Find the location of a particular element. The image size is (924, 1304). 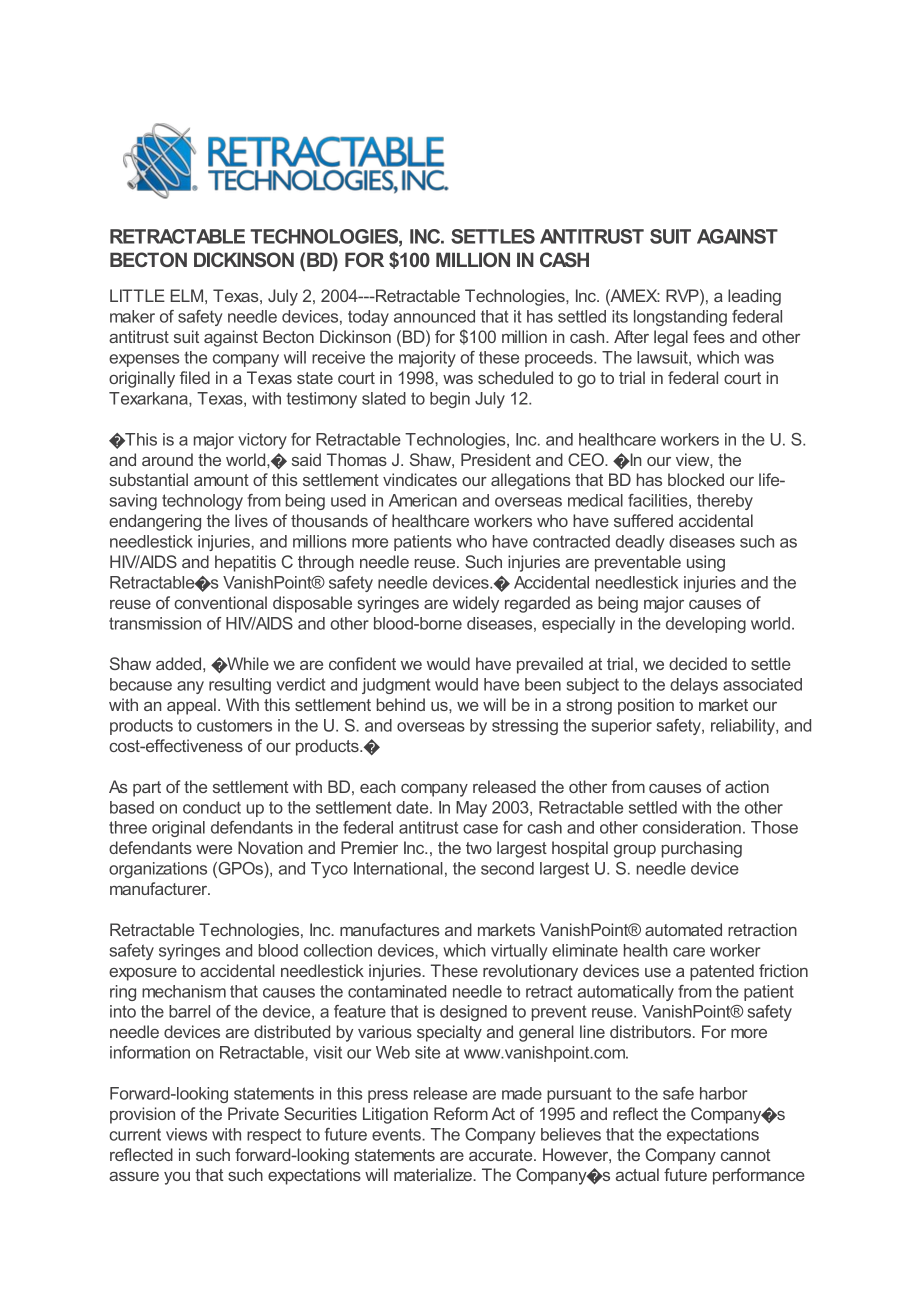

maker is located at coordinates (132, 316).
